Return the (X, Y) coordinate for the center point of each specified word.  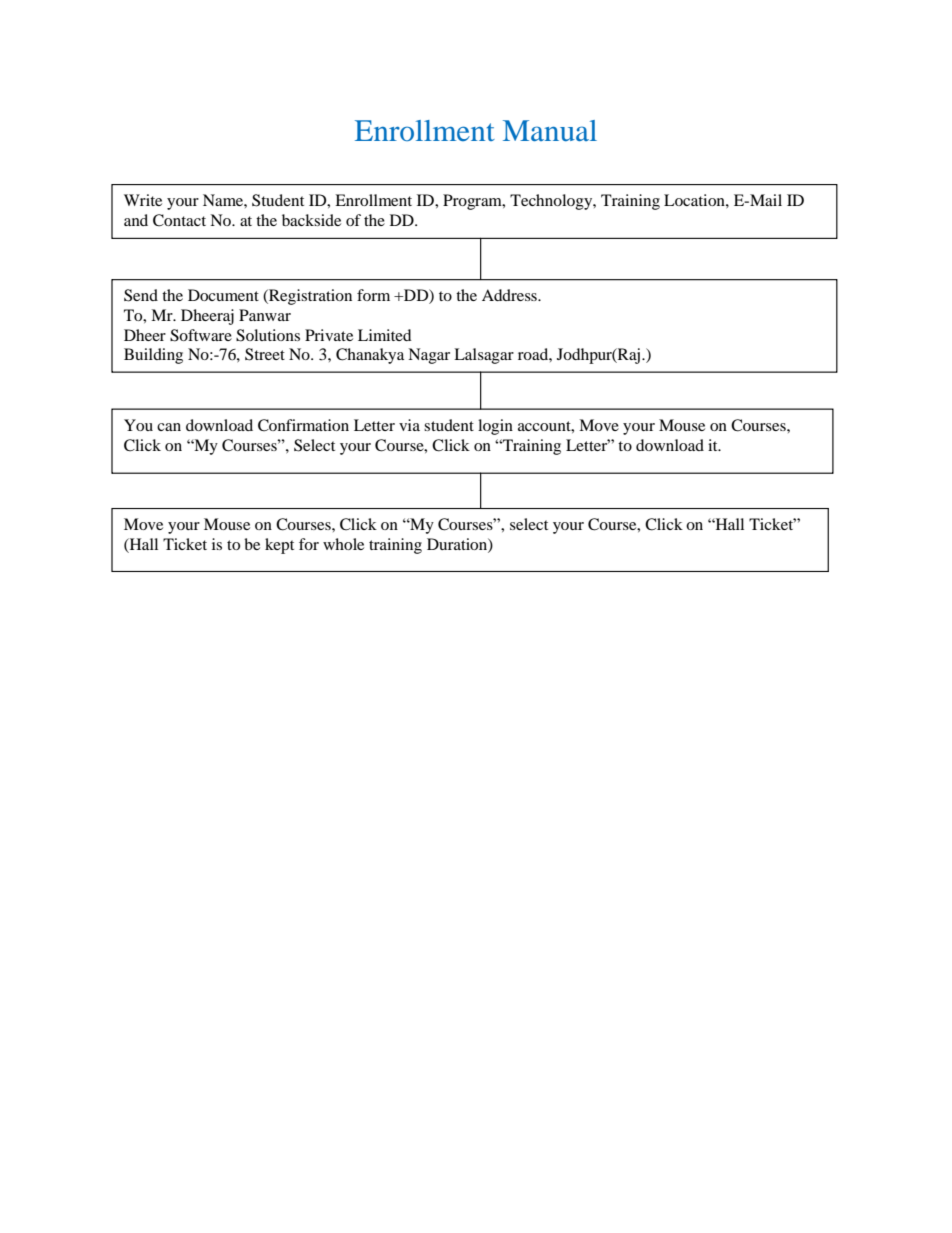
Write (143, 200)
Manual (550, 130)
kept (279, 546)
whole (343, 544)
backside (311, 220)
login (495, 427)
